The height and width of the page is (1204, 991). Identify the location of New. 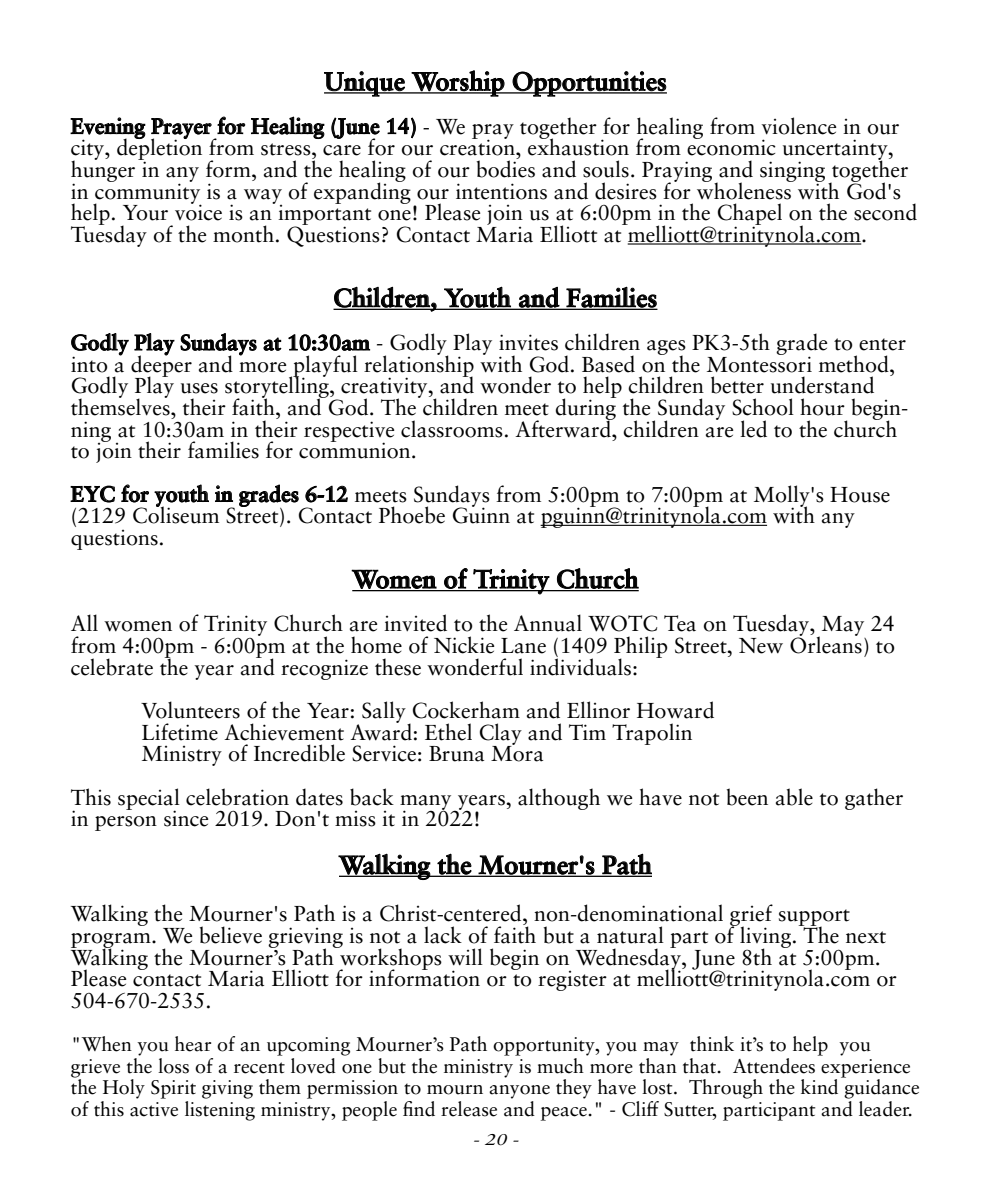
(761, 646).
